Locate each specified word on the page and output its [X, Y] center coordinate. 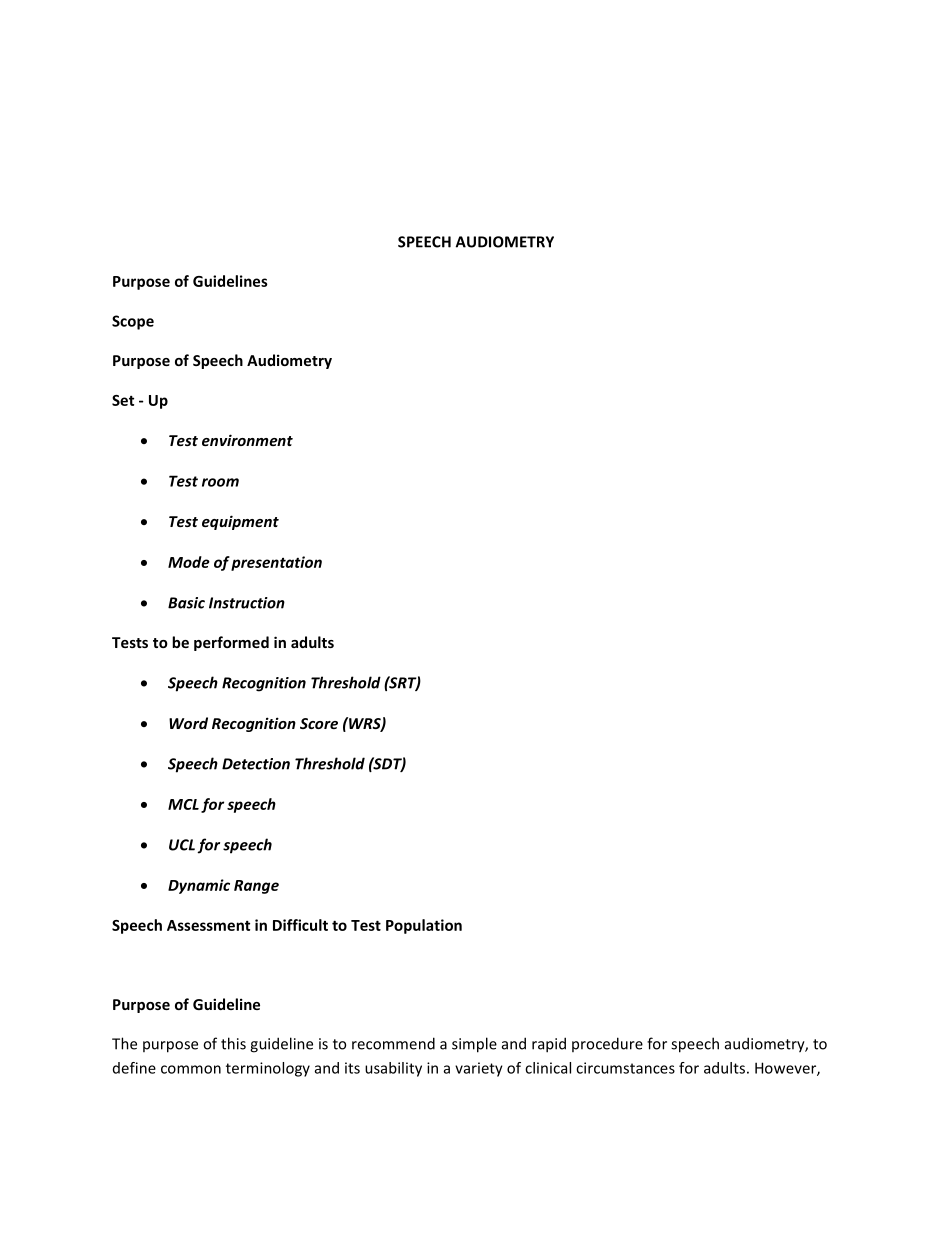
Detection [256, 764]
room [220, 482]
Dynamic [199, 886]
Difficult [300, 925]
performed [231, 643]
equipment [240, 522]
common [191, 1069]
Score [319, 723]
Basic [186, 603]
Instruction [247, 603]
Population [424, 926]
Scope [133, 322]
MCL [183, 804]
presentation [276, 563]
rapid [549, 1045]
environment [247, 440]
